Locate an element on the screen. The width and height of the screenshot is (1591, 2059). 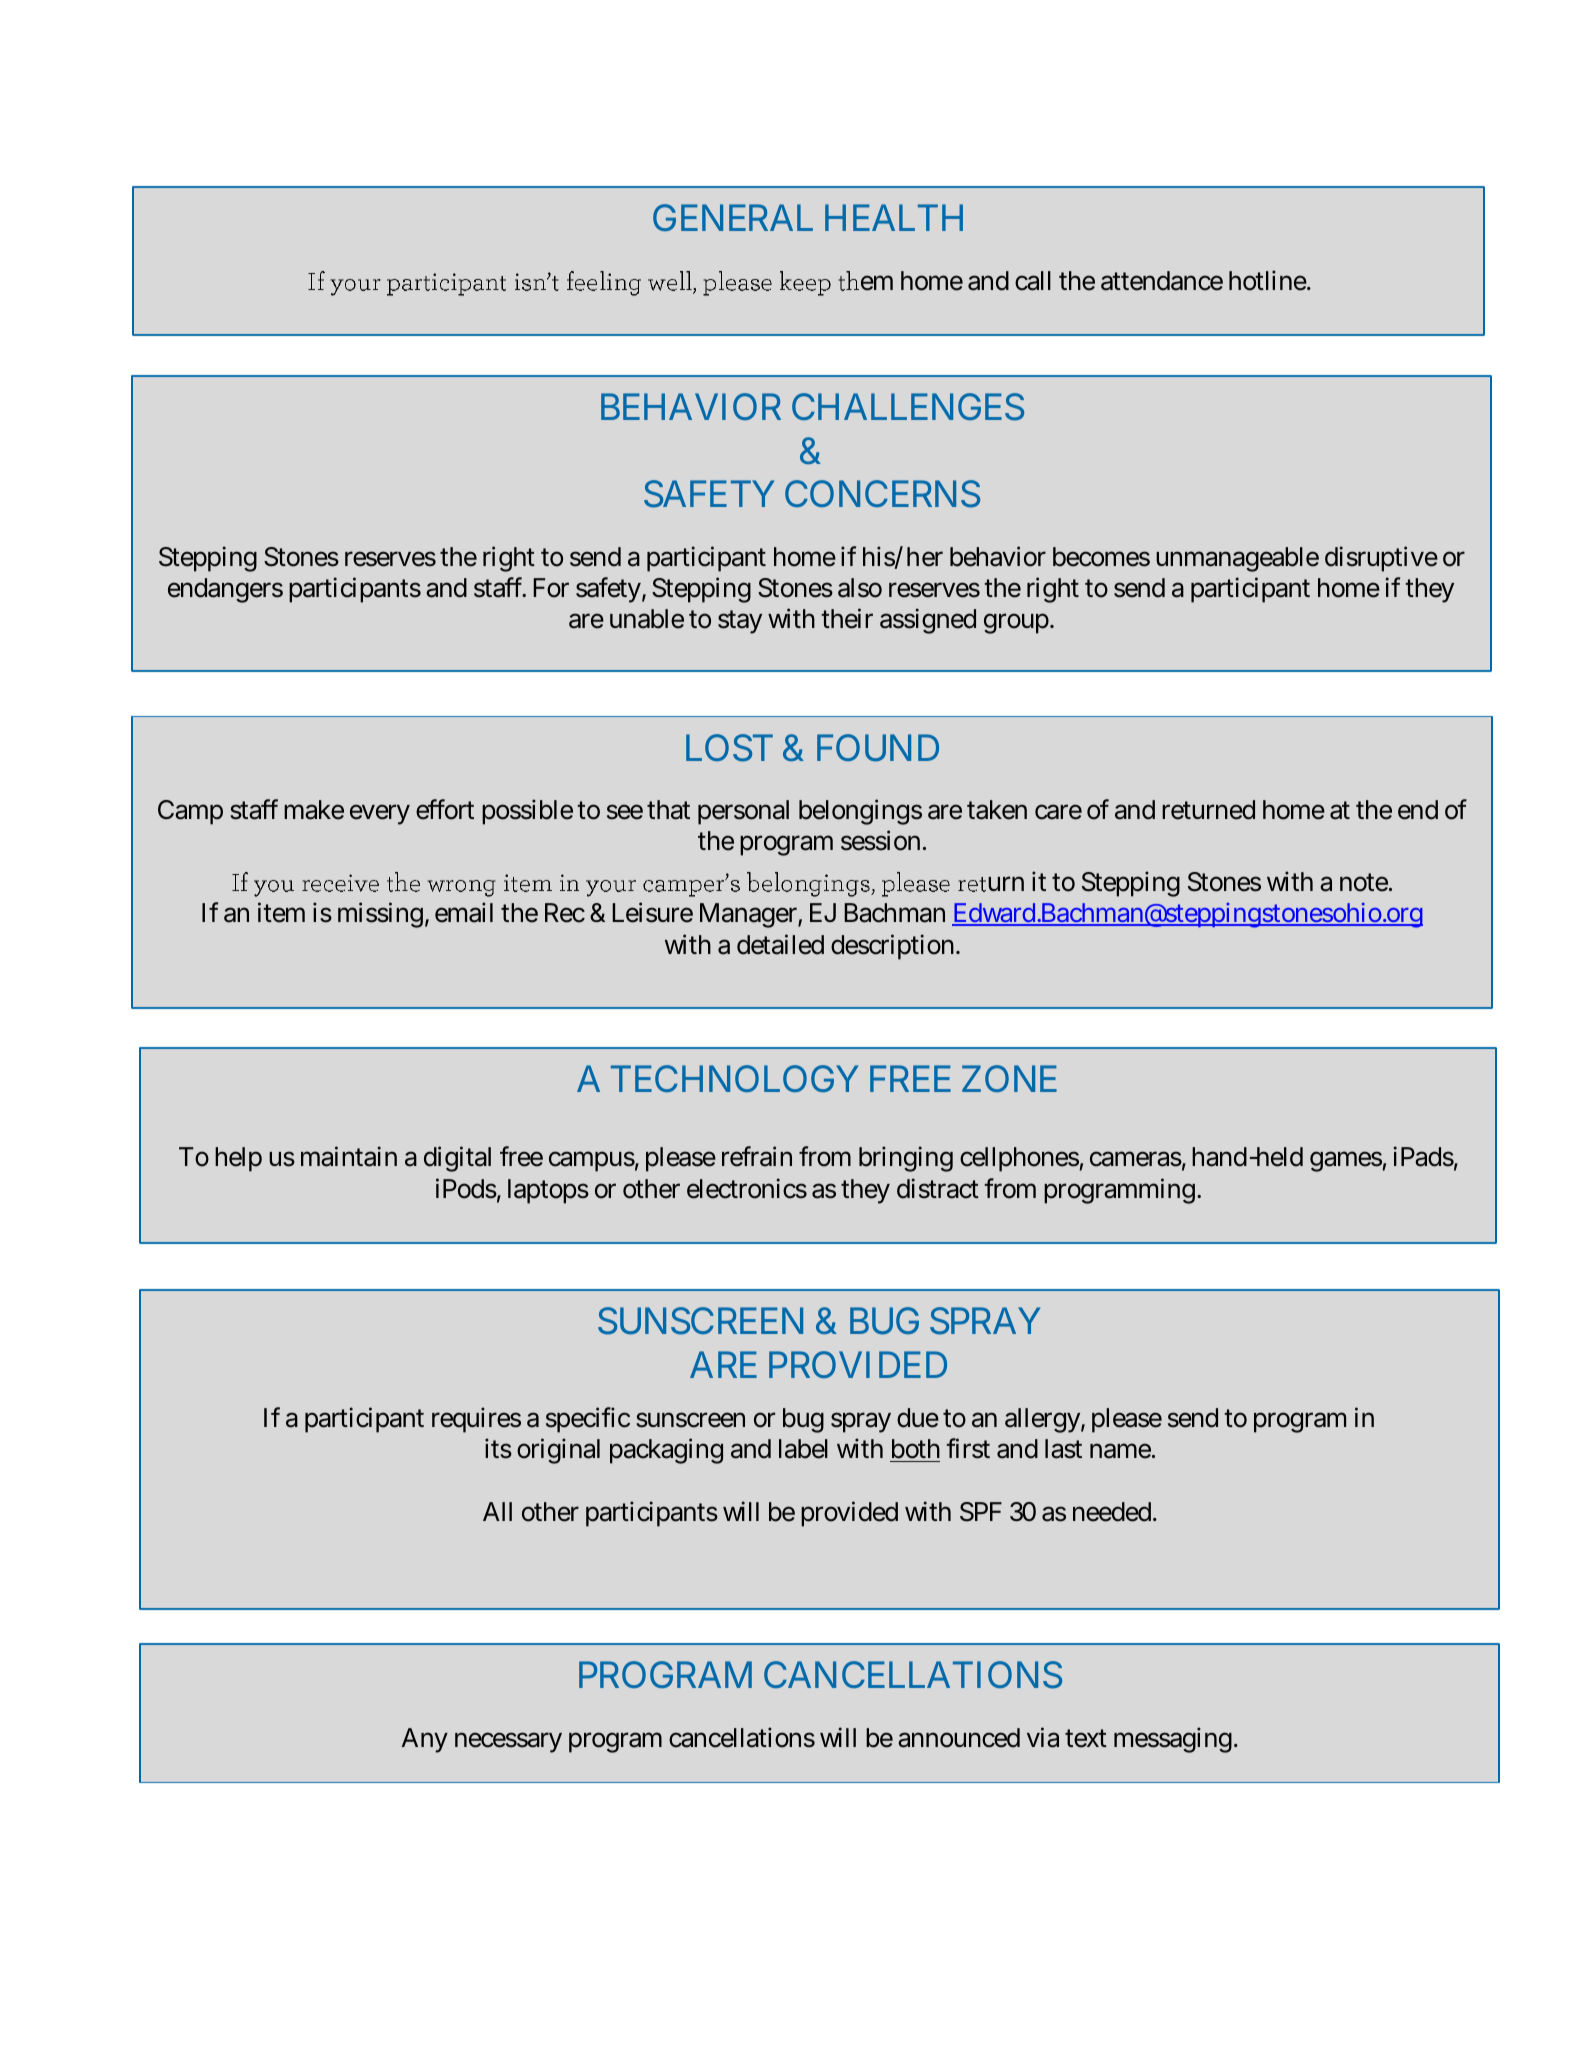
call is located at coordinates (1033, 281).
